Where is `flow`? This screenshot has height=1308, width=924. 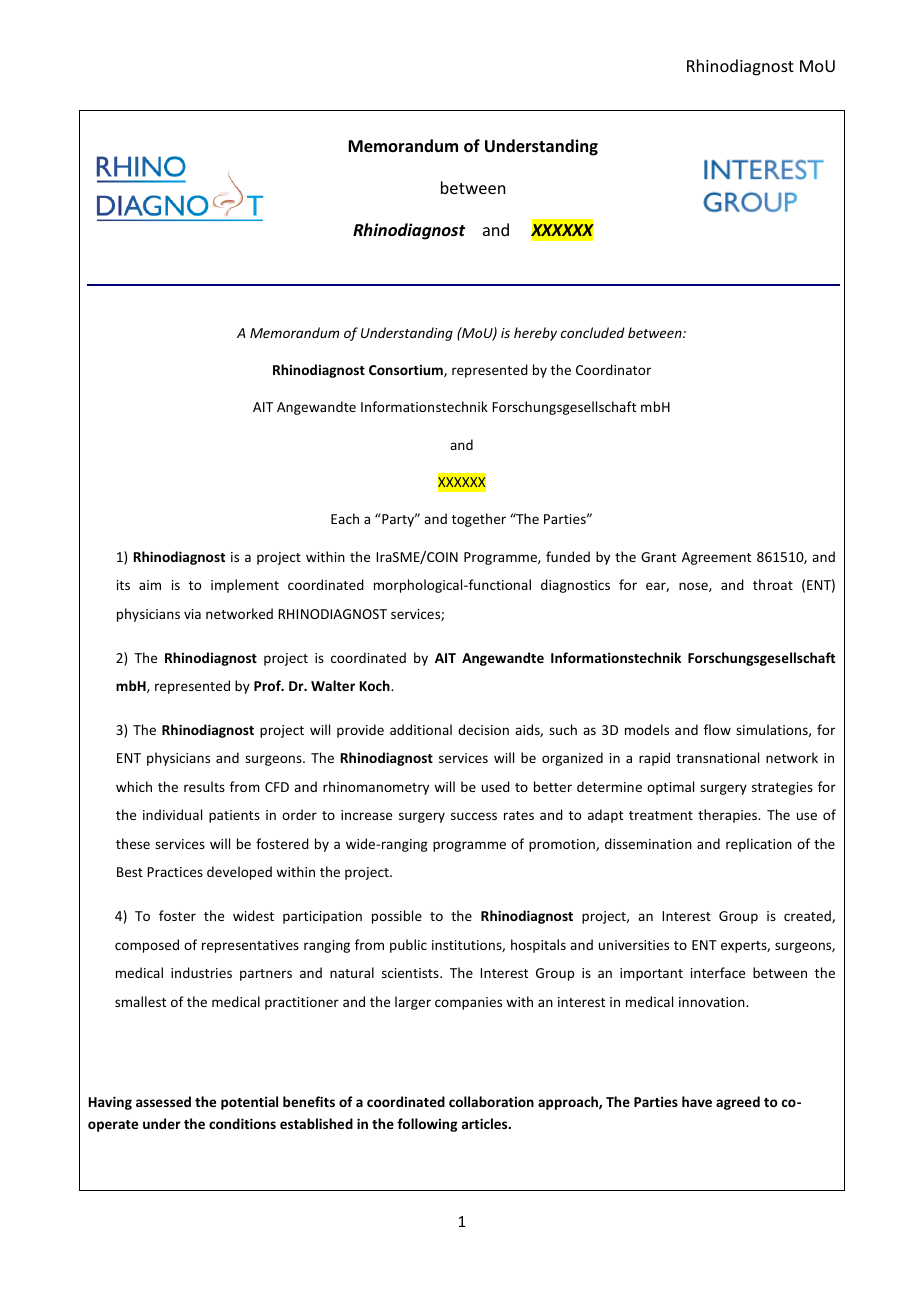 flow is located at coordinates (717, 729).
